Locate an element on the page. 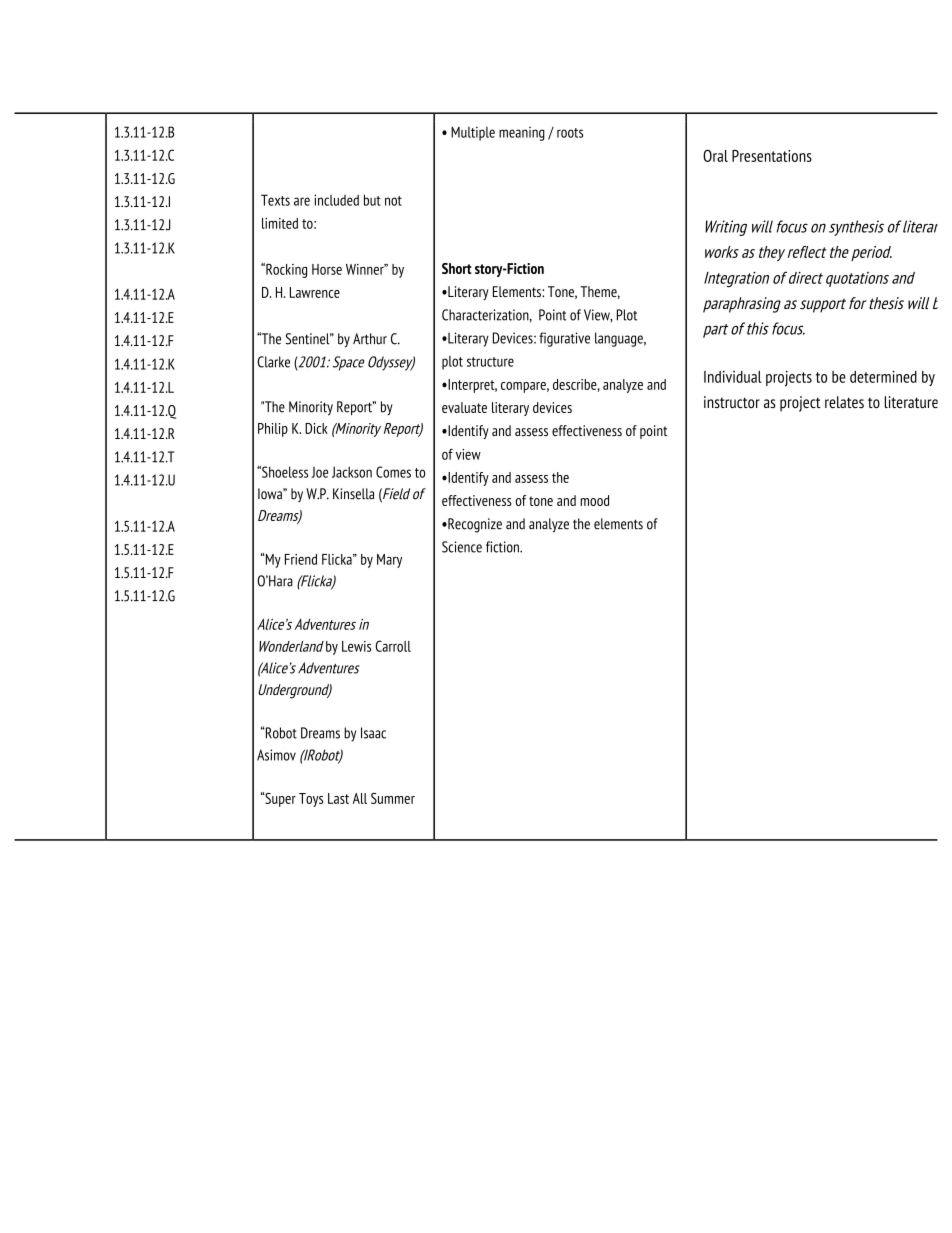 The width and height of the image is (952, 1233). included is located at coordinates (336, 200).
